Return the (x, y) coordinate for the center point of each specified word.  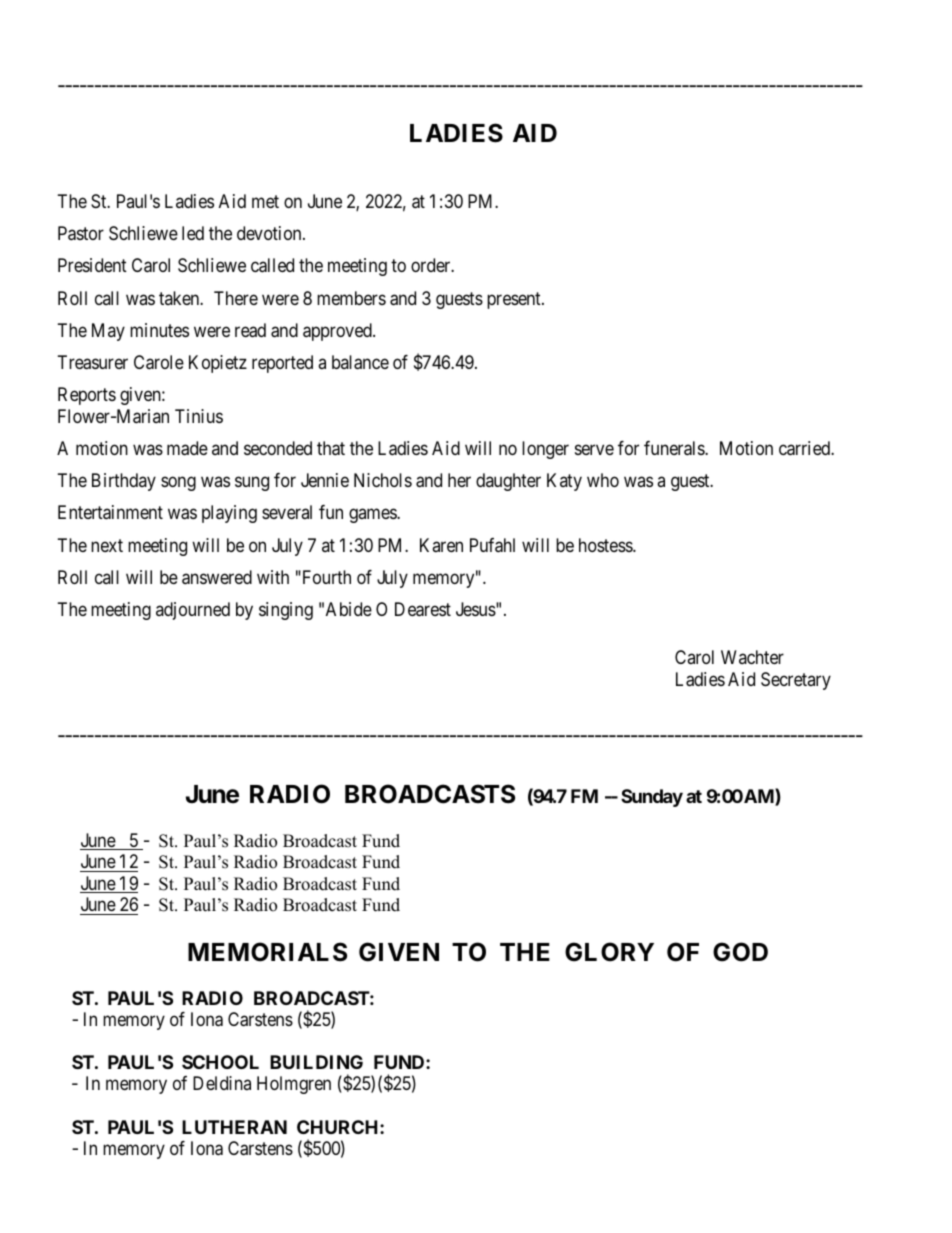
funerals (675, 448)
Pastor (81, 233)
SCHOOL (220, 1062)
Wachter (752, 657)
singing (286, 611)
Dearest (423, 609)
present (515, 300)
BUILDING (316, 1062)
